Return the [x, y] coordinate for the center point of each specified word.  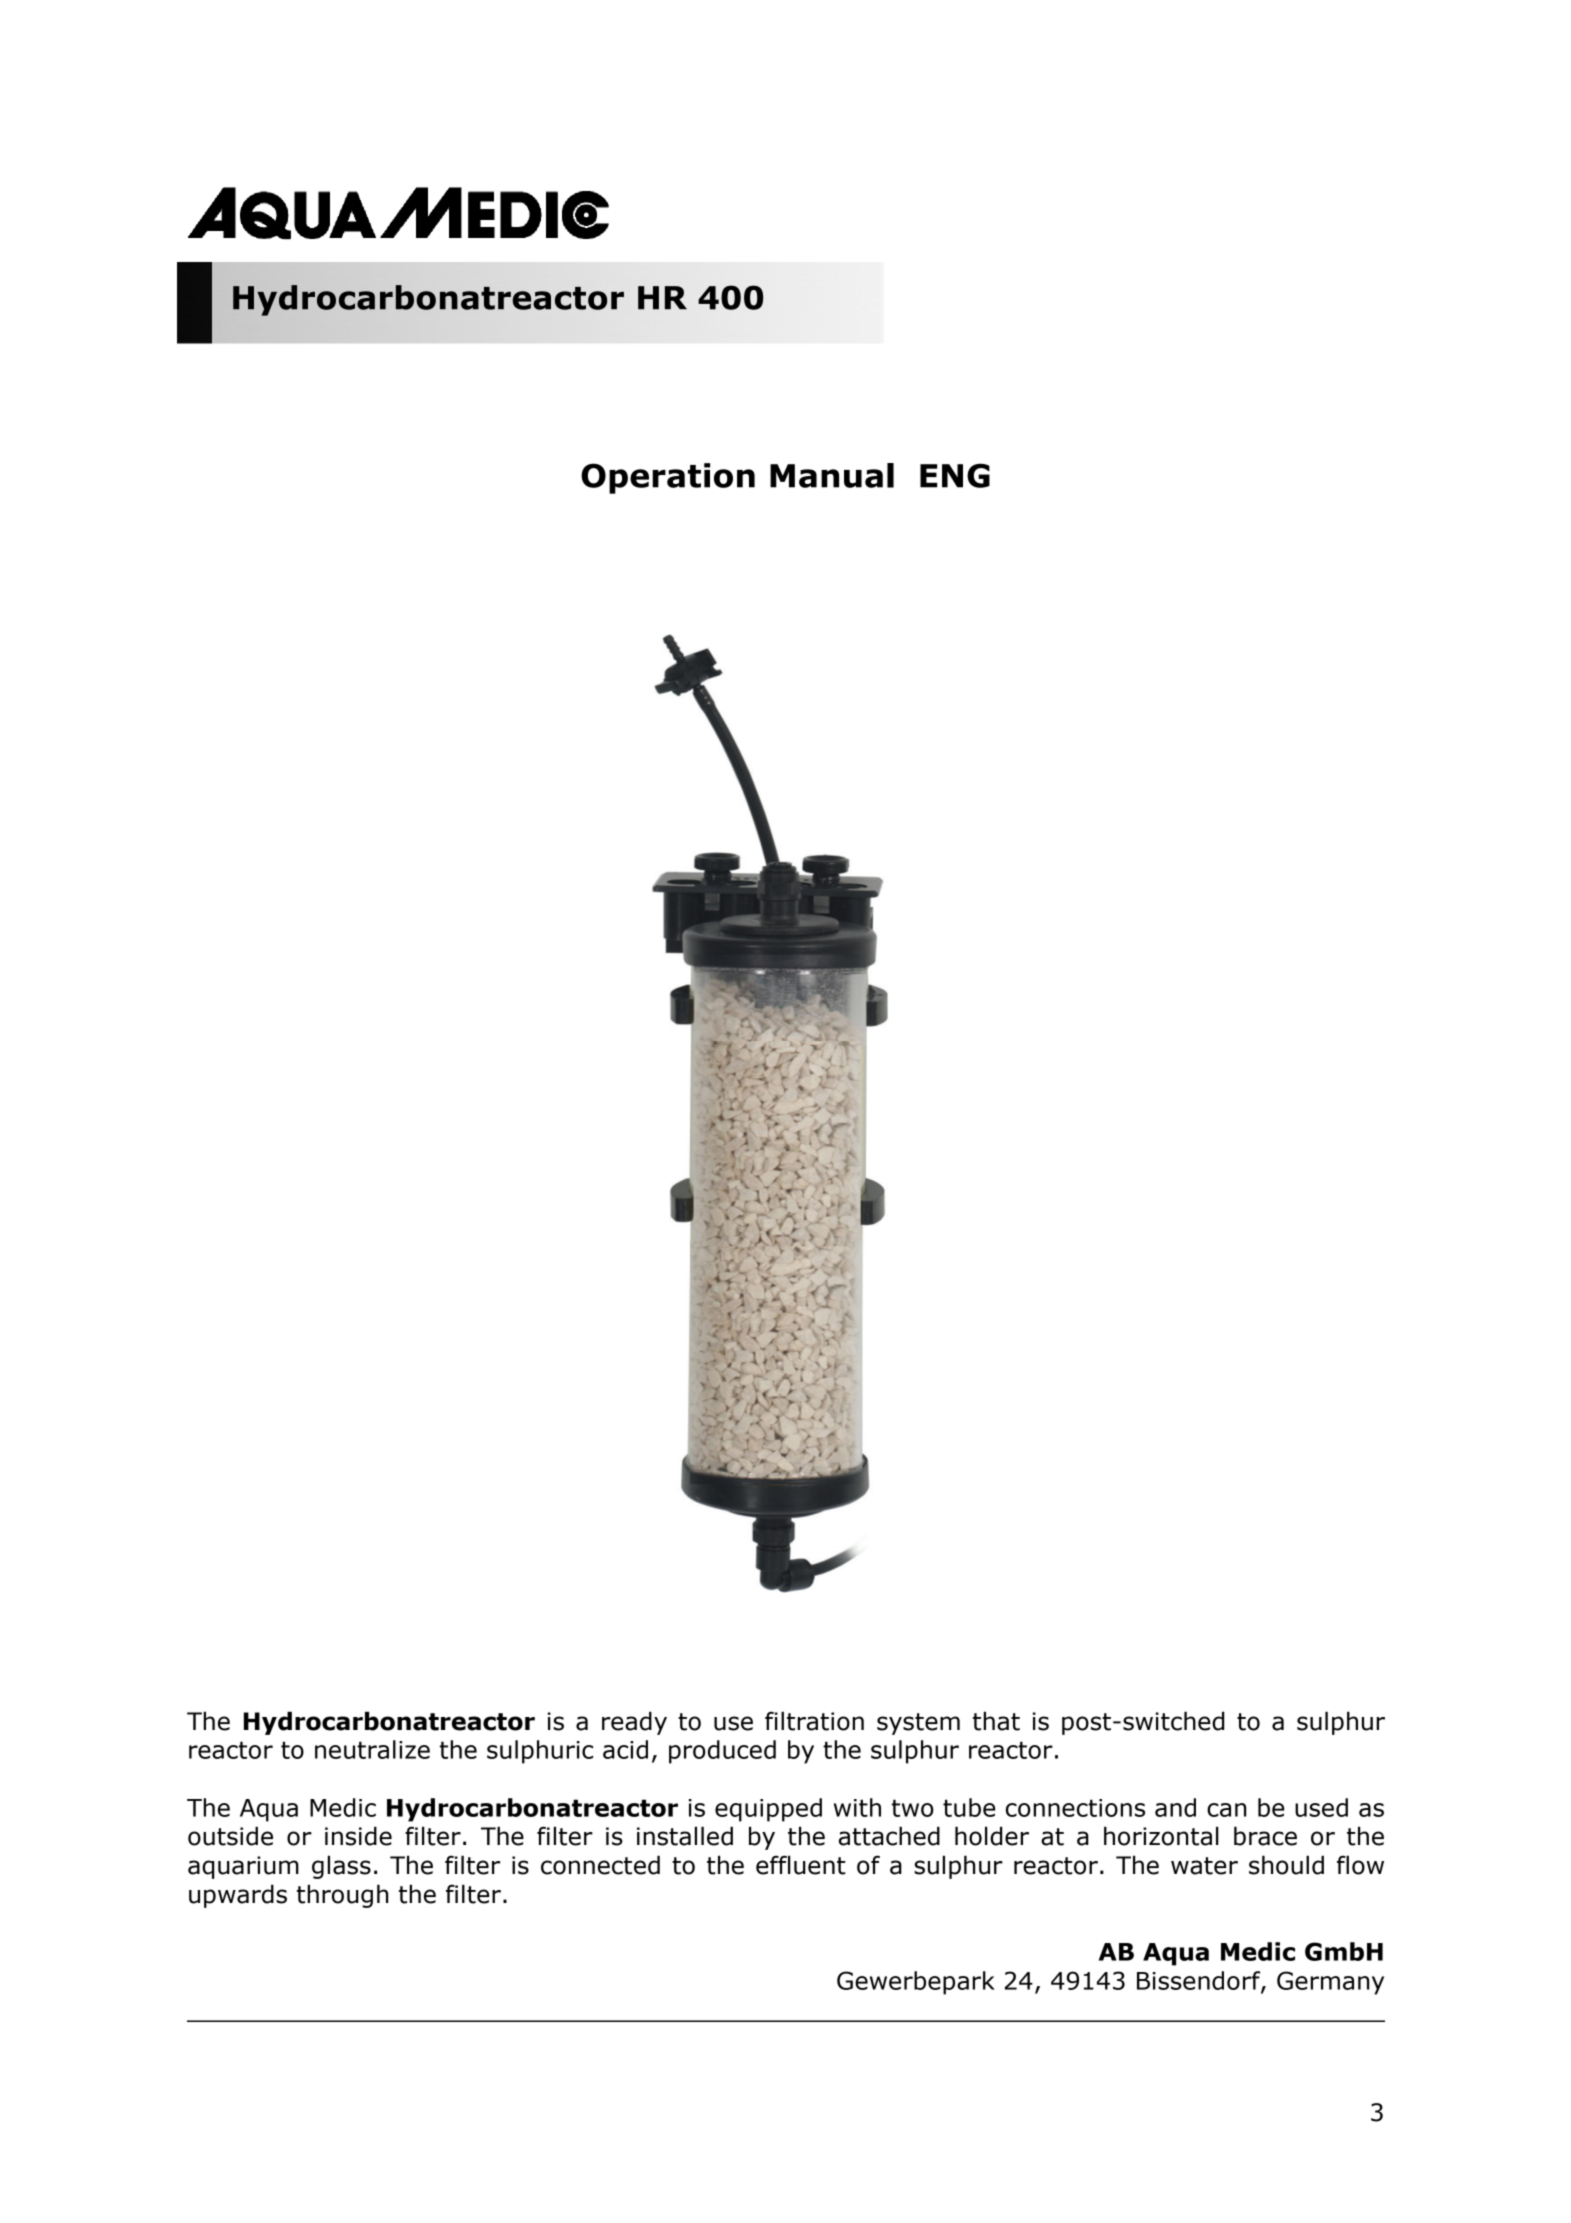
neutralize [372, 1749]
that [996, 1721]
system [918, 1724]
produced [722, 1752]
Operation [668, 478]
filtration [814, 1721]
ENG [955, 475]
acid [625, 1749]
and [1175, 1807]
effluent [801, 1865]
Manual [832, 475]
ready [634, 1723]
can [1226, 1810]
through [342, 1896]
